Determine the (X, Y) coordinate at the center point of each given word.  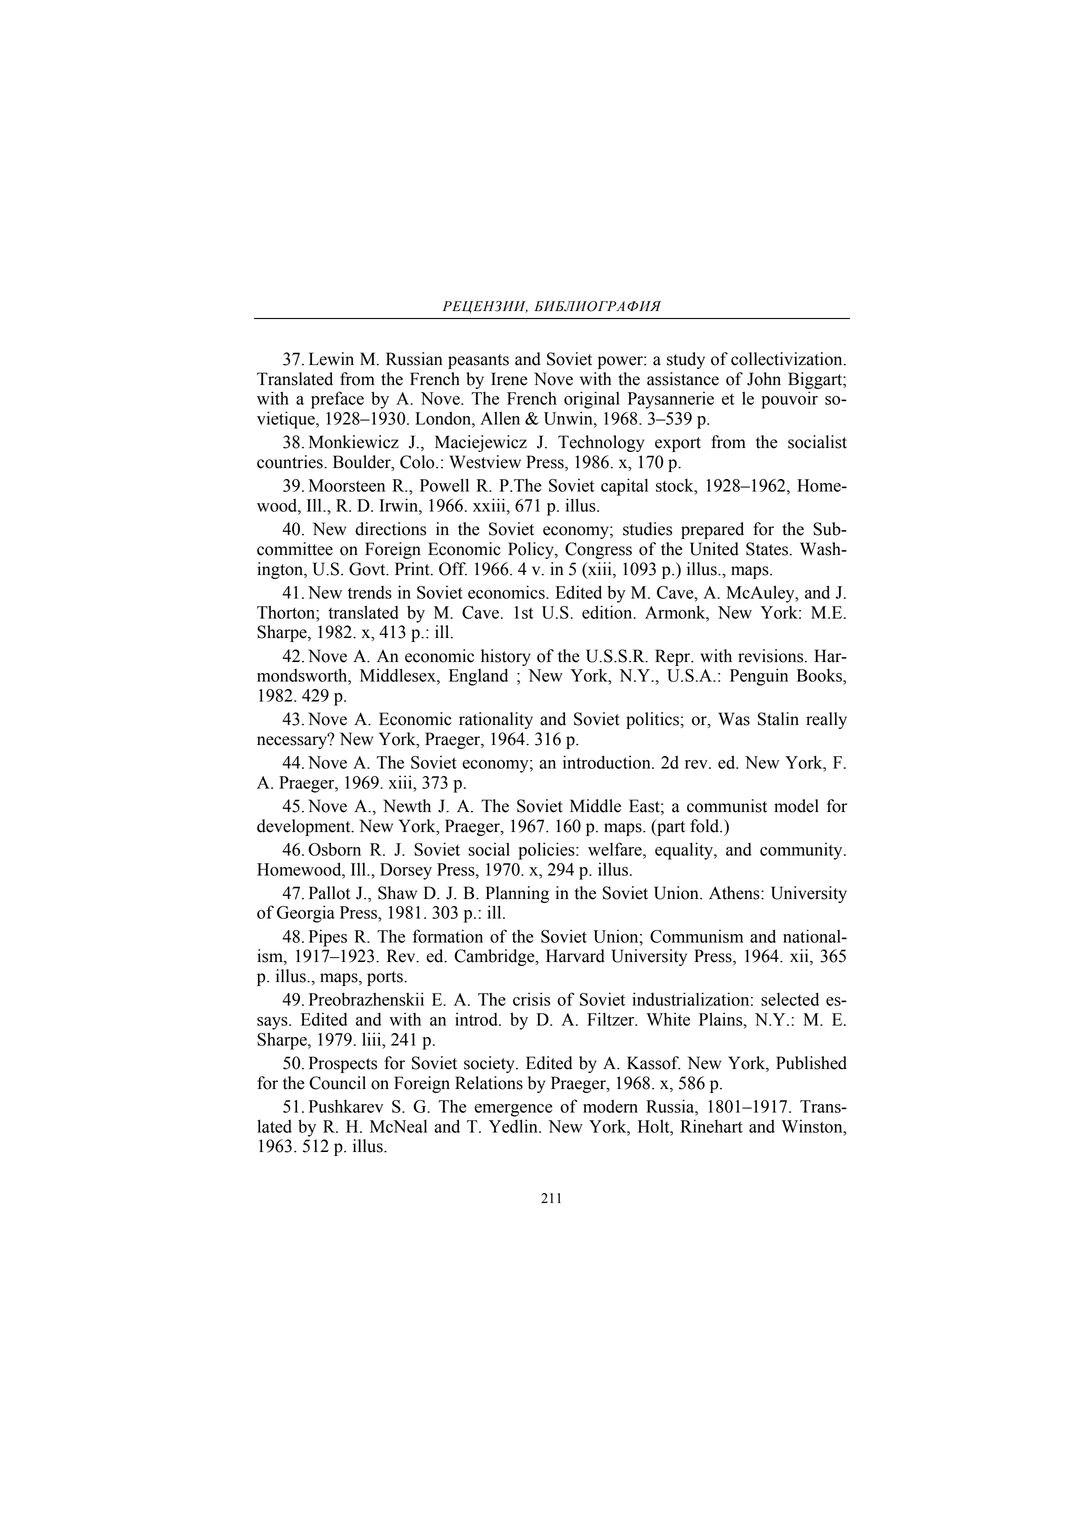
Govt (368, 569)
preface (337, 400)
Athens (735, 893)
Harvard (575, 956)
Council (337, 1083)
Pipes (328, 938)
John (764, 379)
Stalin (778, 719)
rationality (496, 720)
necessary (293, 741)
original (592, 400)
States (767, 549)
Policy (532, 550)
